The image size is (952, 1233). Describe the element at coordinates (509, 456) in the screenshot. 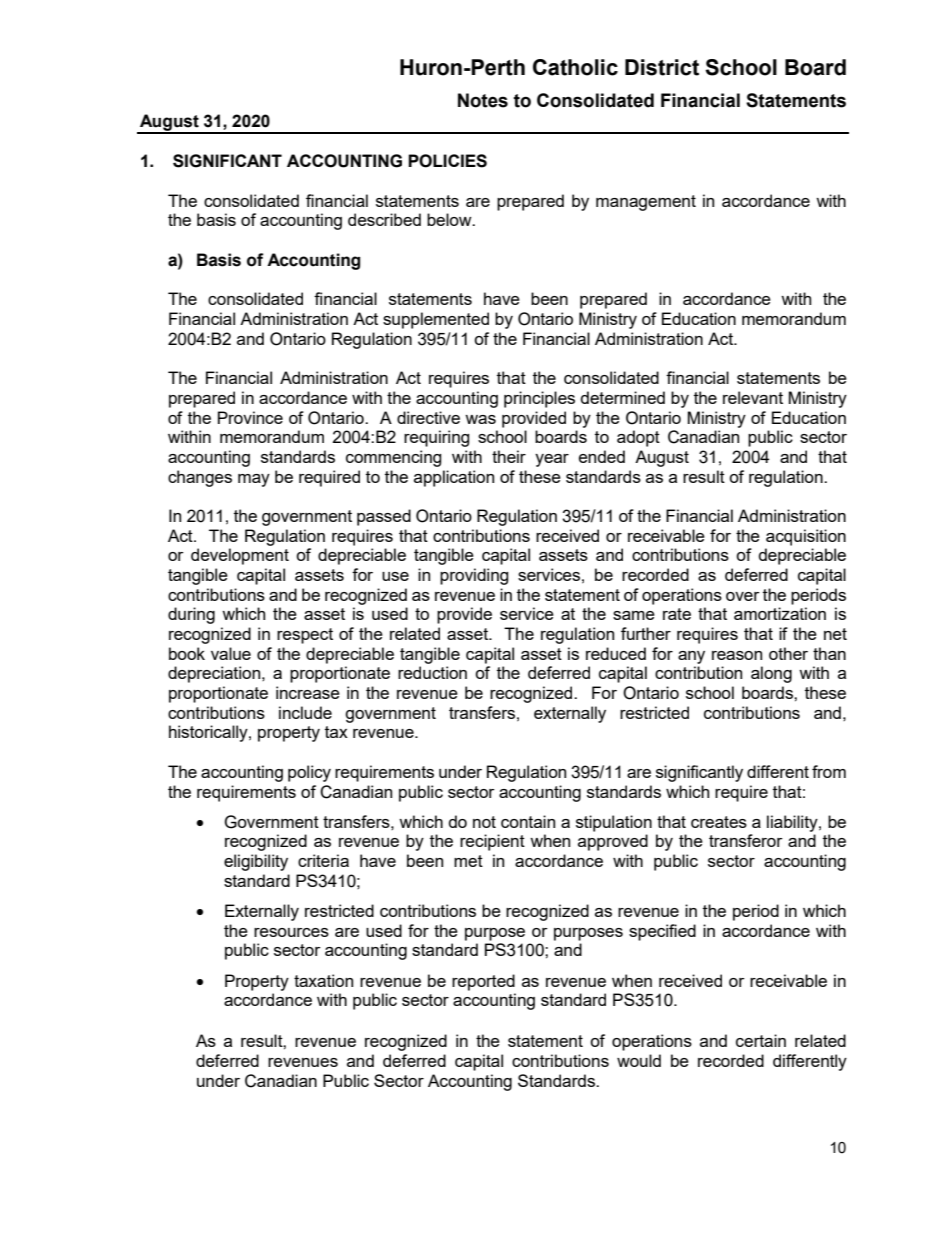

I see `their` at that location.
